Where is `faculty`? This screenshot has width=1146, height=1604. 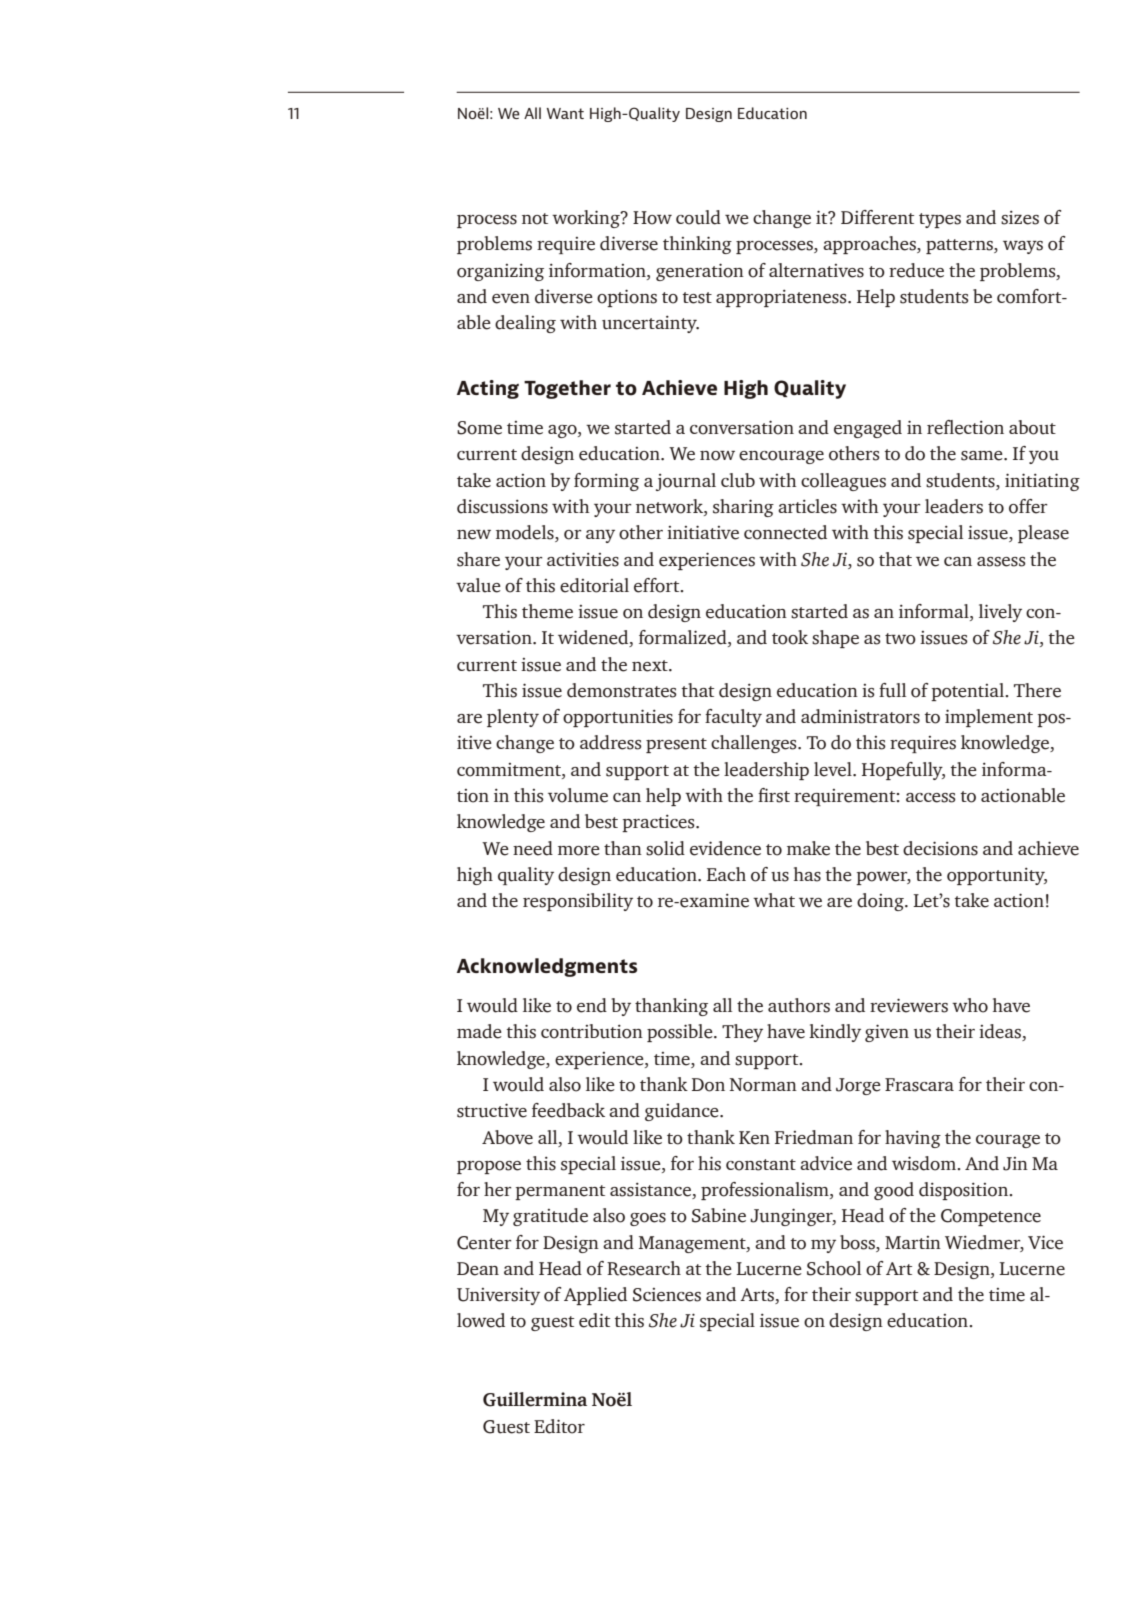 faculty is located at coordinates (733, 718).
